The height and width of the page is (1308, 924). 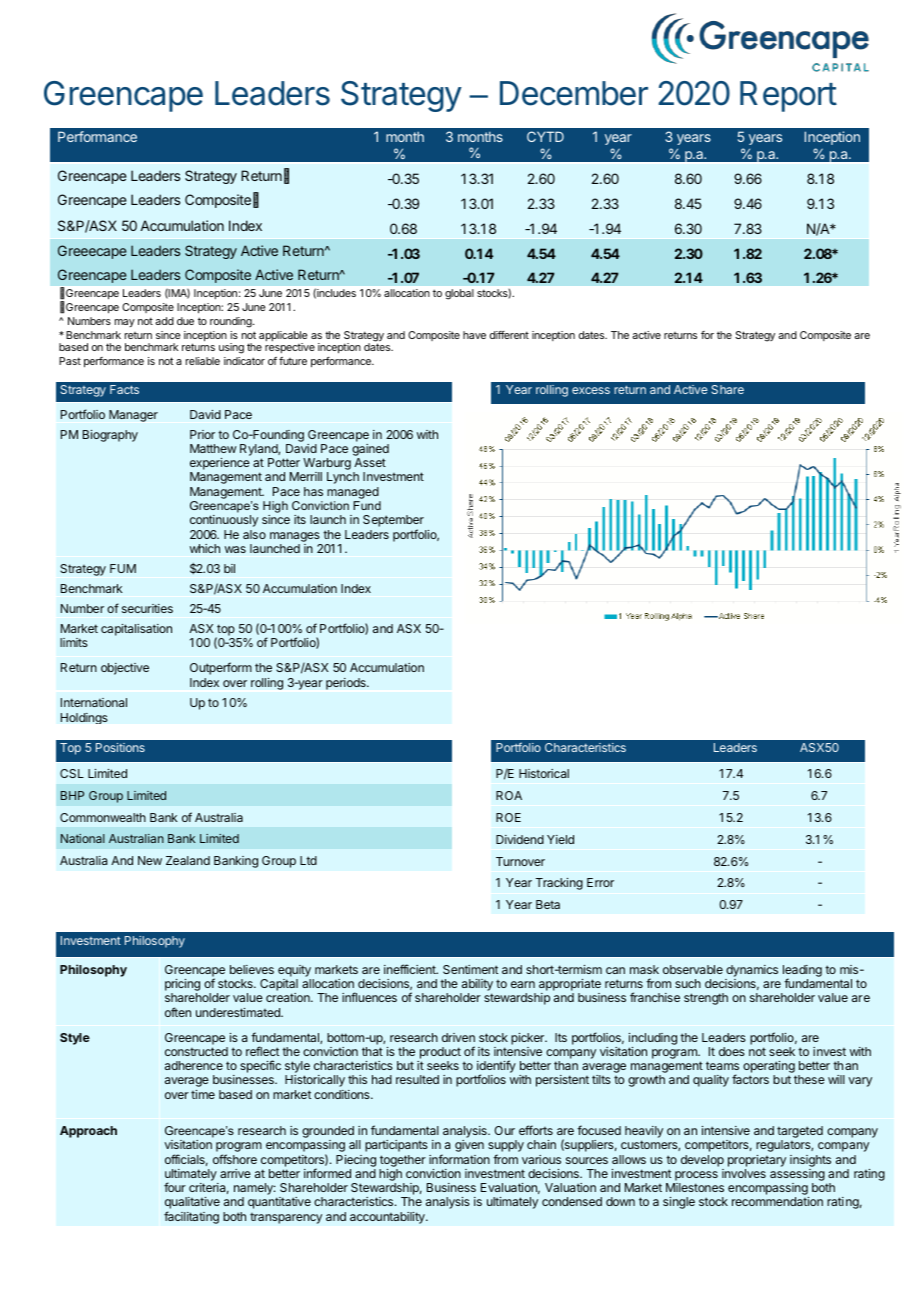 What do you see at coordinates (788, 96) in the page?
I see `Report` at bounding box center [788, 96].
